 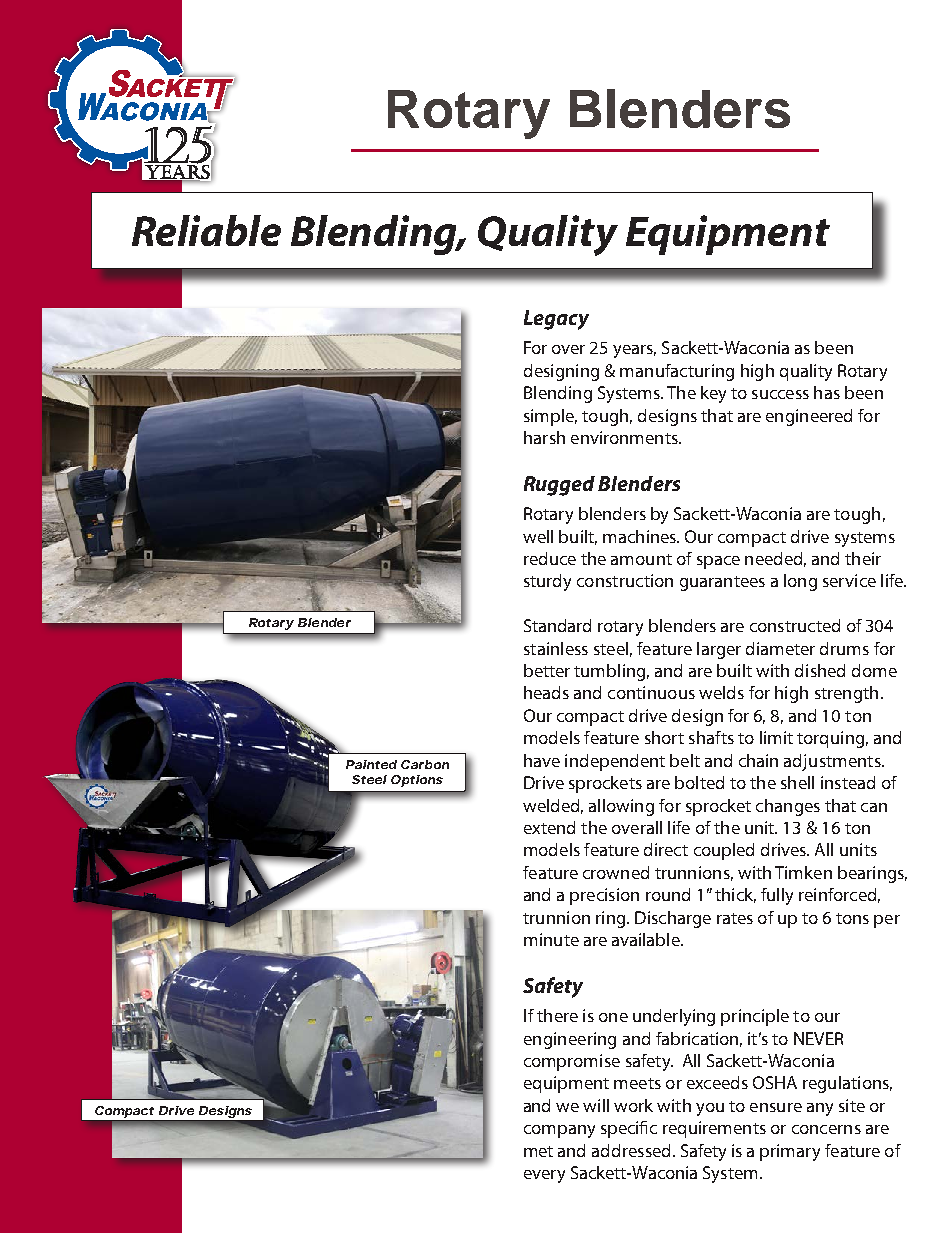 I want to click on every, so click(x=544, y=1176).
